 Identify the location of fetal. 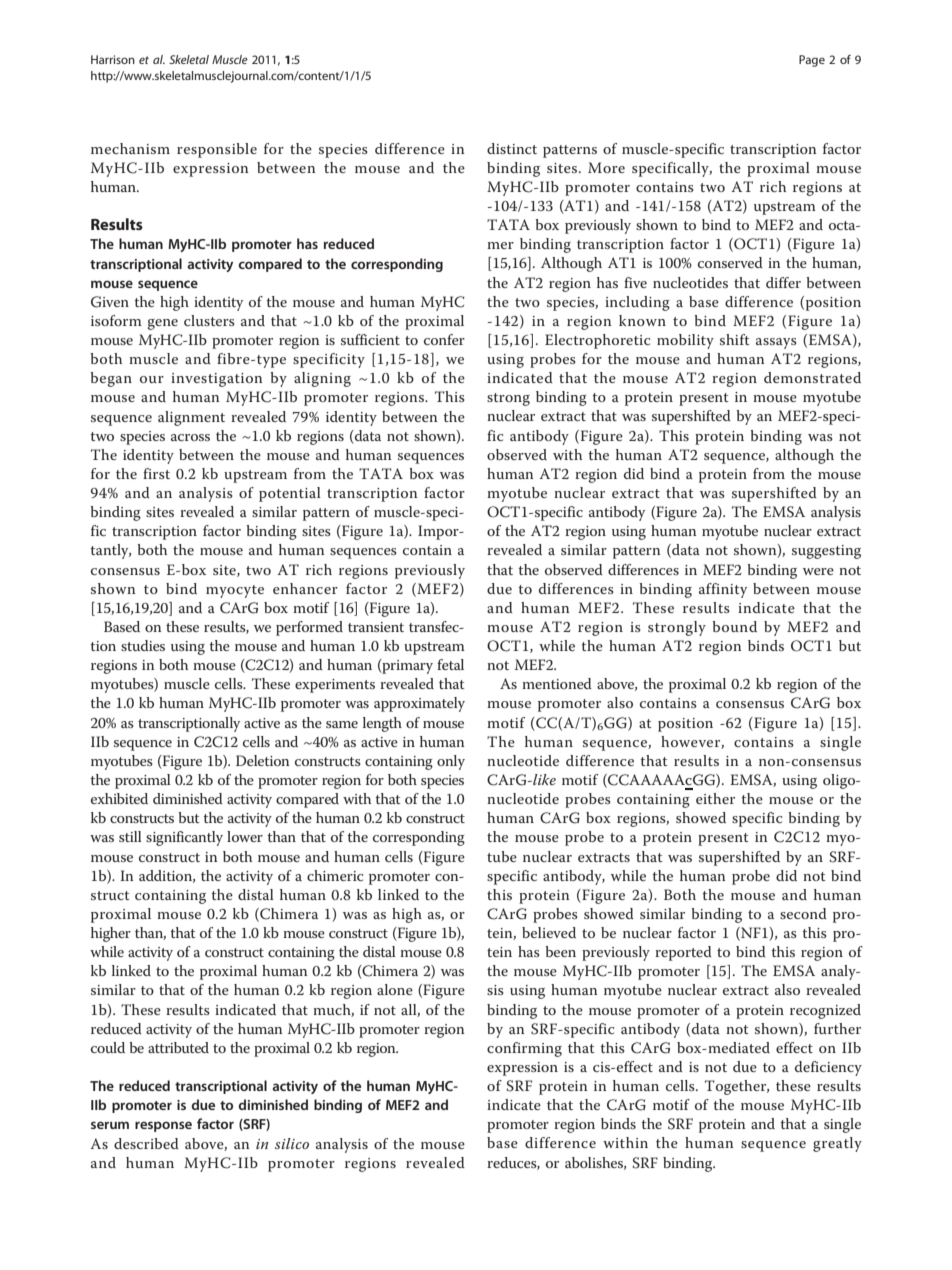
(450, 664).
